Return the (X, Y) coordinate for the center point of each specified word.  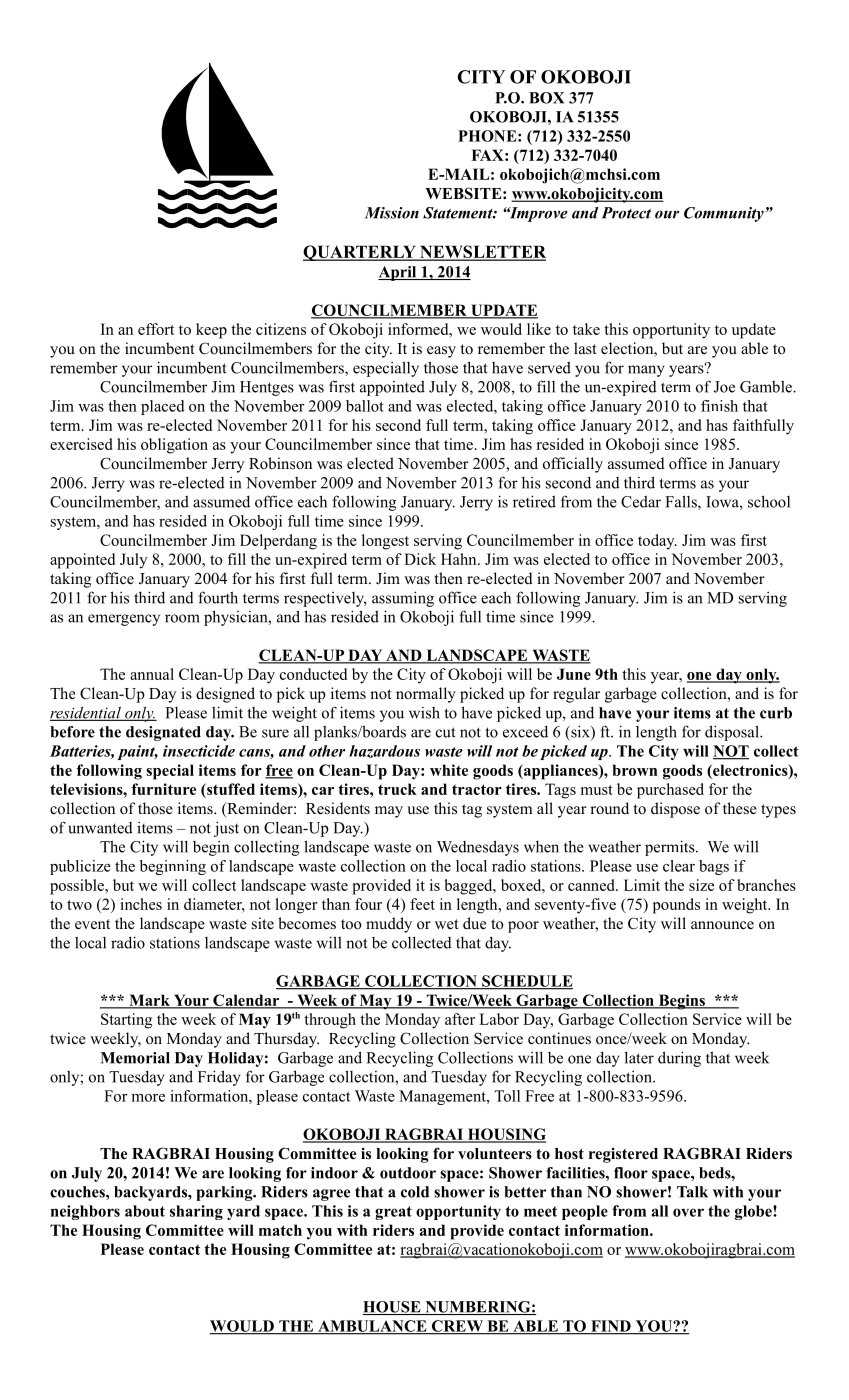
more (148, 1098)
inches (141, 904)
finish (719, 406)
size (701, 885)
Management (443, 1097)
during (679, 1059)
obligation (174, 446)
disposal (733, 733)
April (398, 273)
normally (426, 695)
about (145, 1211)
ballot (365, 406)
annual (152, 674)
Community (724, 214)
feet (422, 904)
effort (156, 329)
